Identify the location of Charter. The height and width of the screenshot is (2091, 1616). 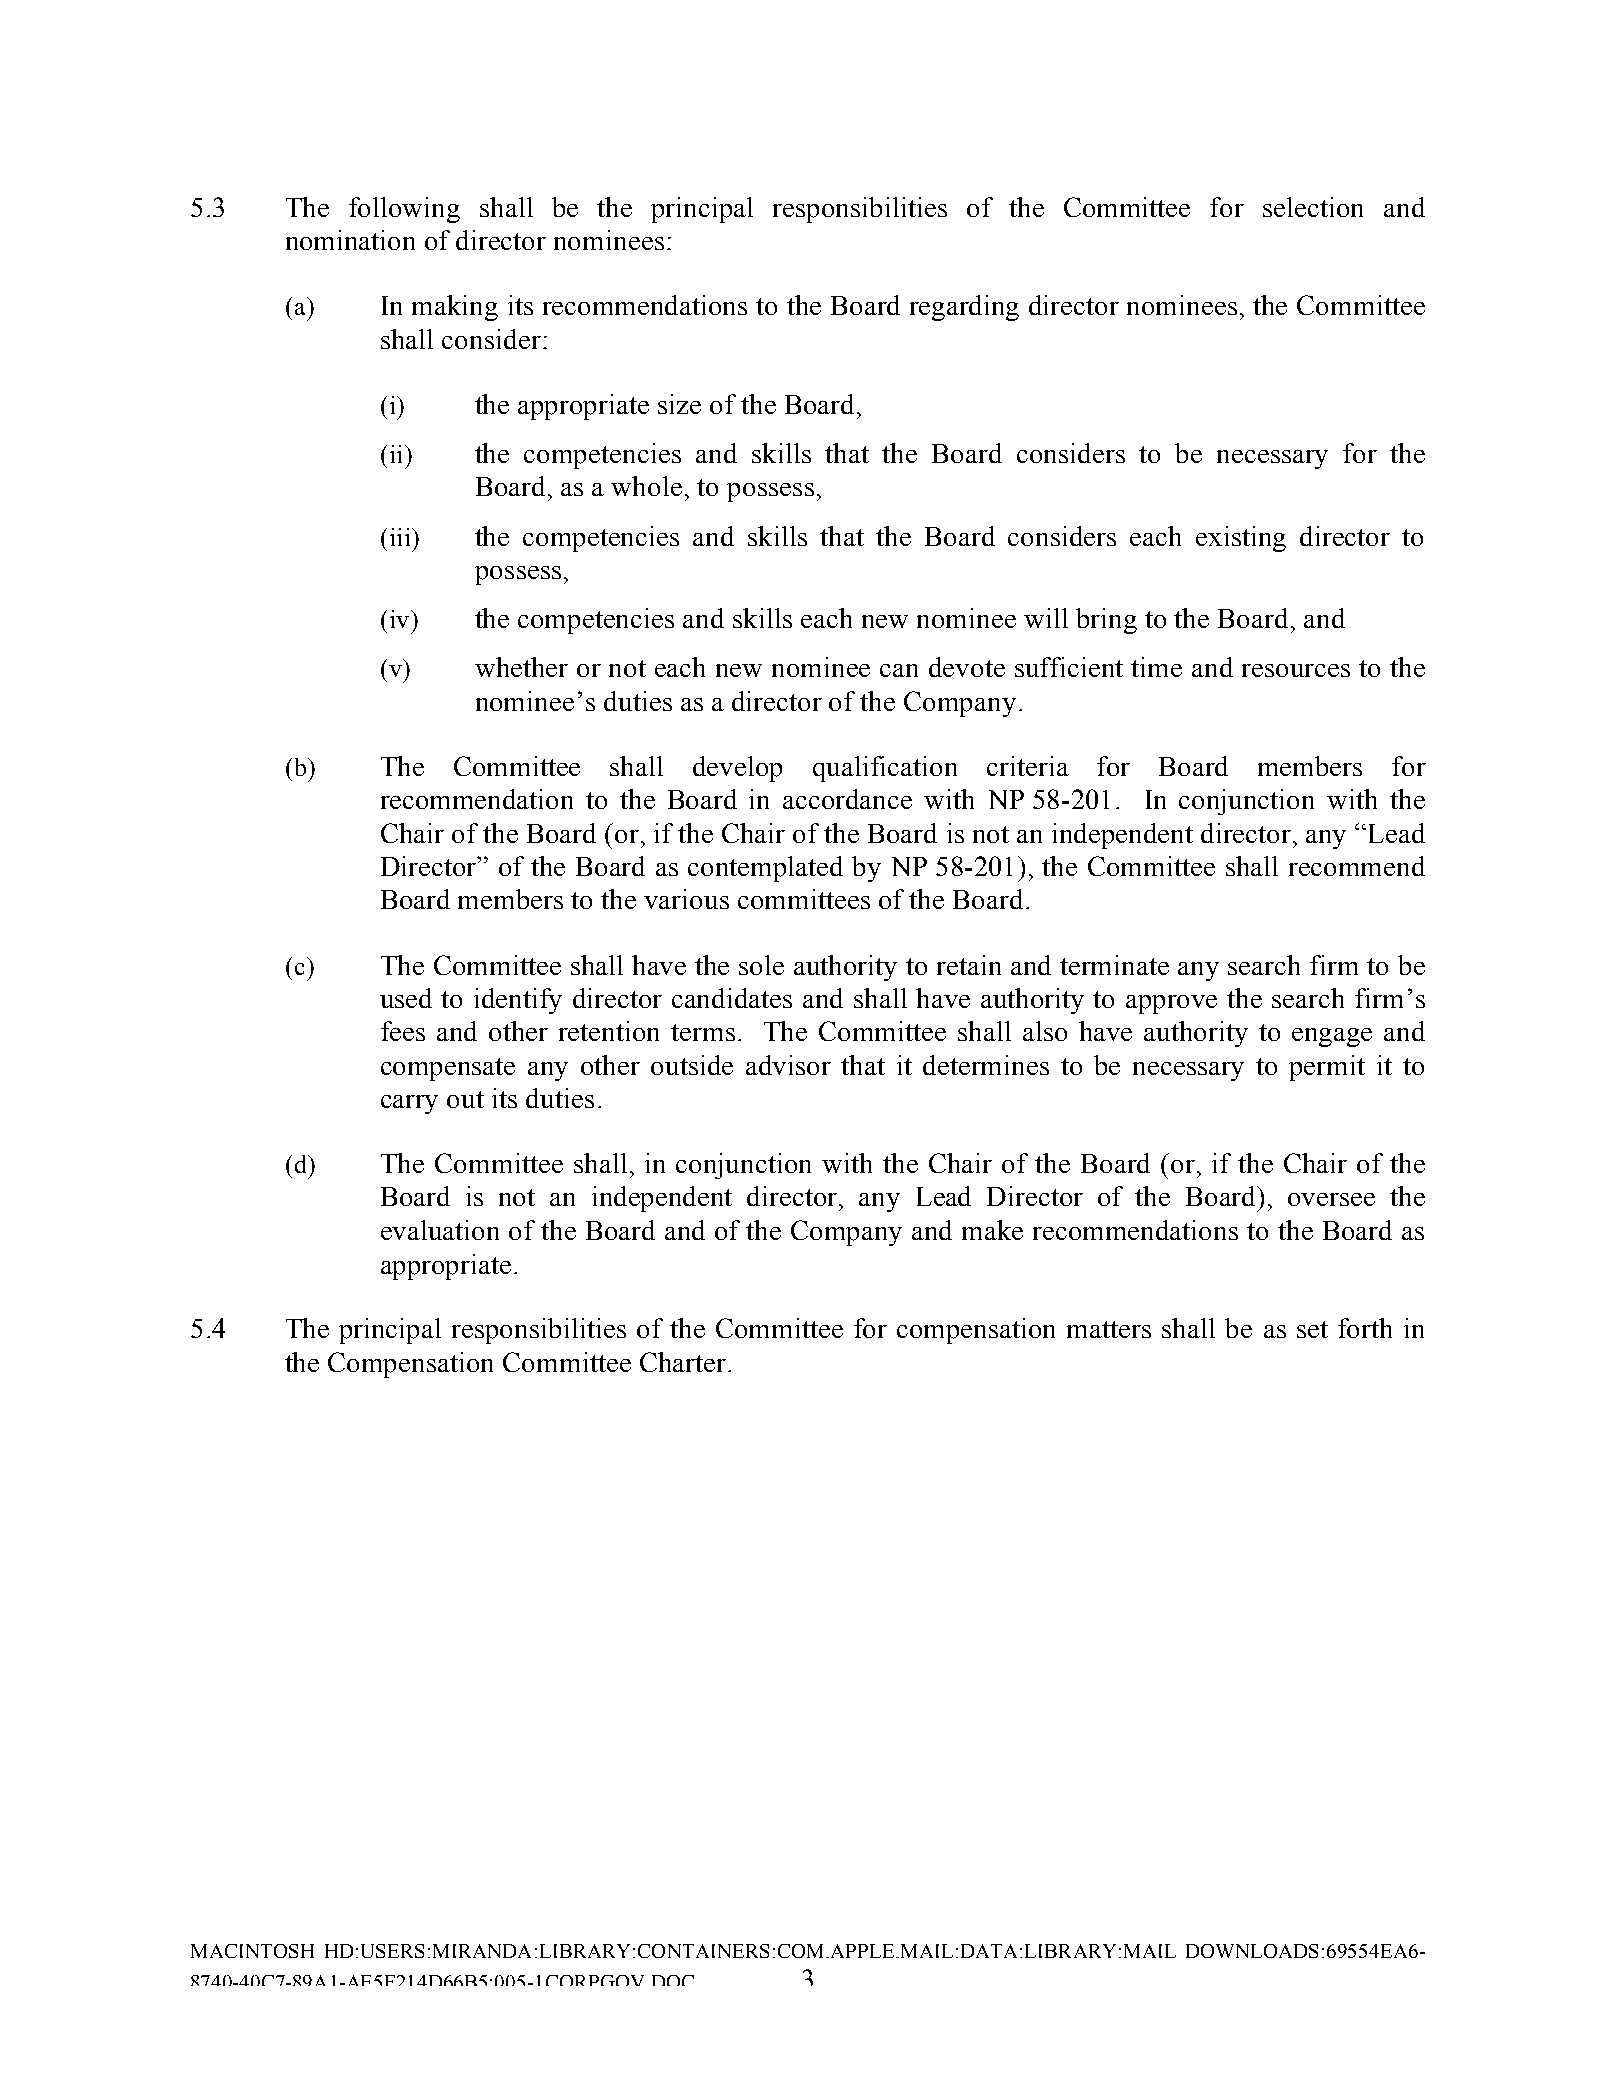
(684, 1362).
